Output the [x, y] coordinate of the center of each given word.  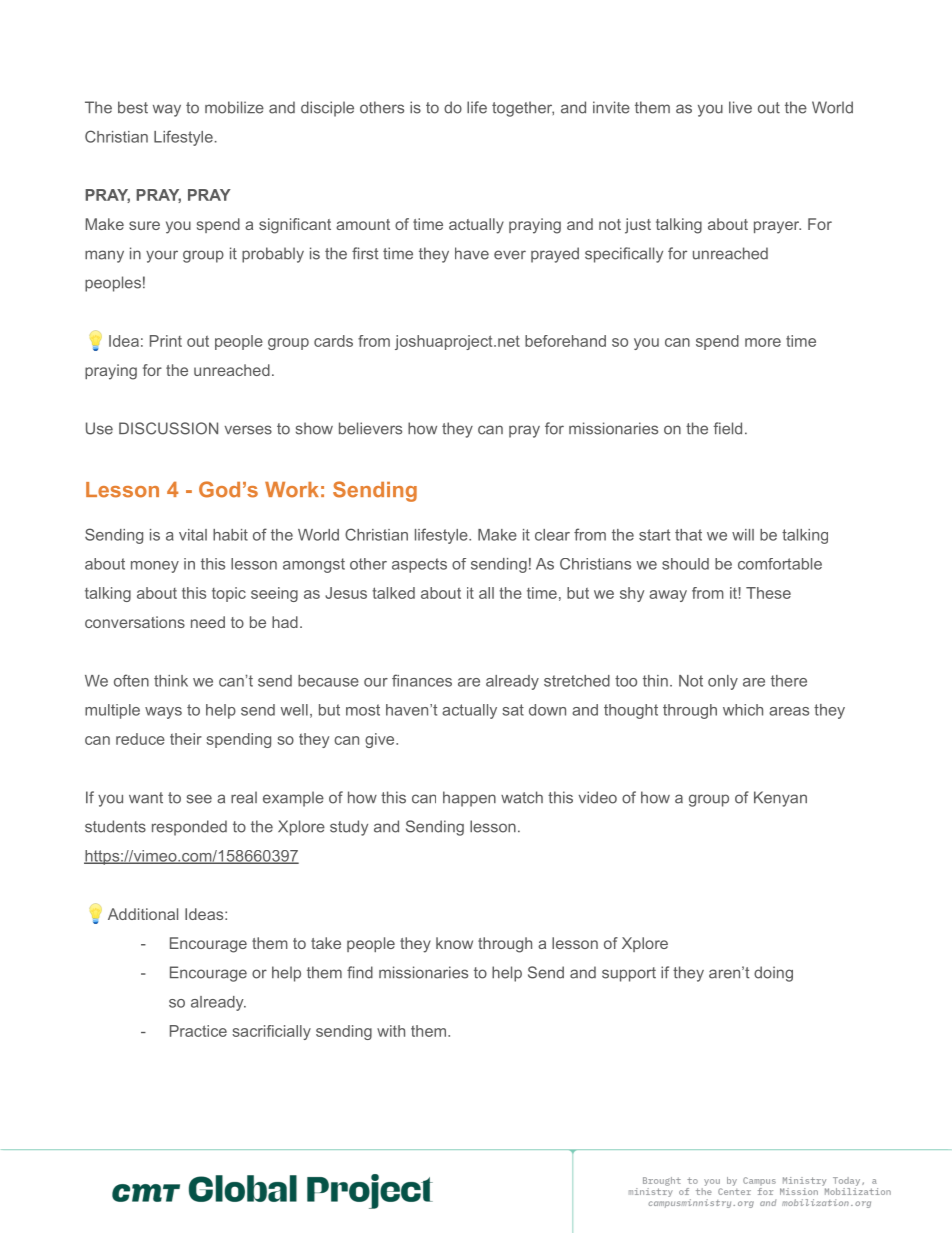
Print [166, 341]
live [740, 107]
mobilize [234, 107]
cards [333, 341]
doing [773, 974]
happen [469, 799]
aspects [419, 565]
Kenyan [780, 799]
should [685, 564]
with [391, 1031]
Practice [198, 1031]
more [763, 342]
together [523, 109]
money [155, 567]
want [146, 798]
